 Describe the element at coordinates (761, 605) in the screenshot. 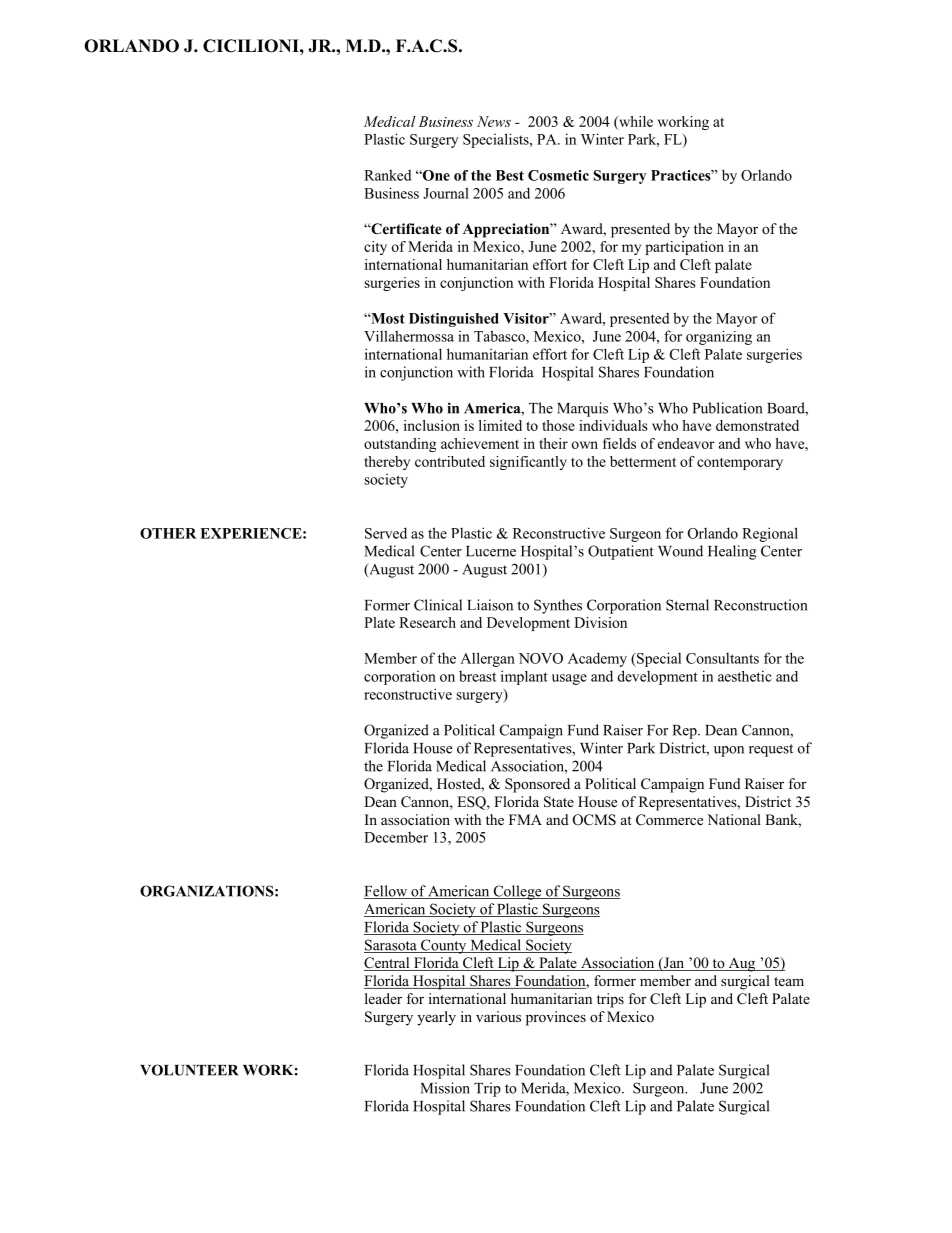

I see `Reconstruction` at that location.
